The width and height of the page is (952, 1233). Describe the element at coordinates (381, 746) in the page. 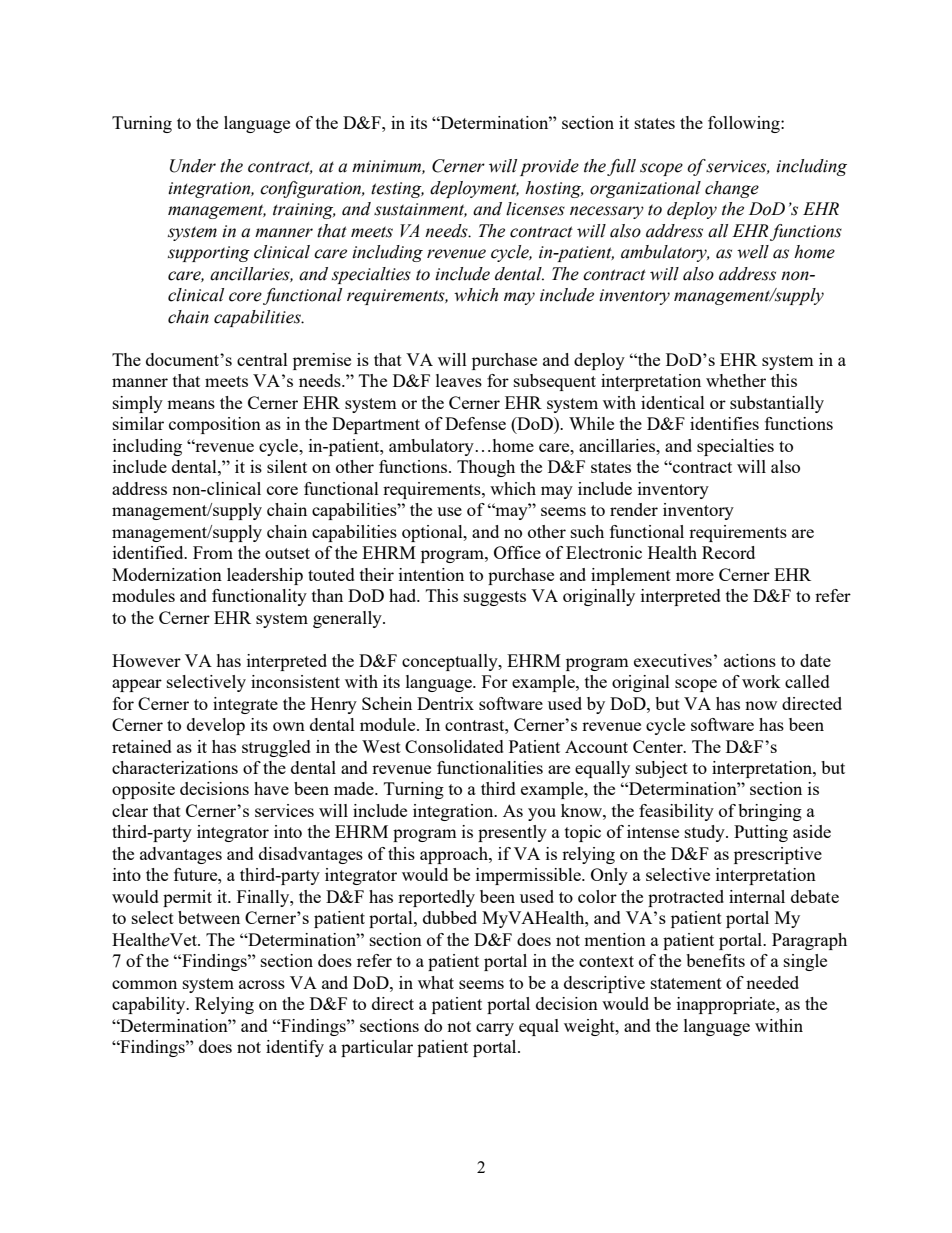

I see `West` at that location.
